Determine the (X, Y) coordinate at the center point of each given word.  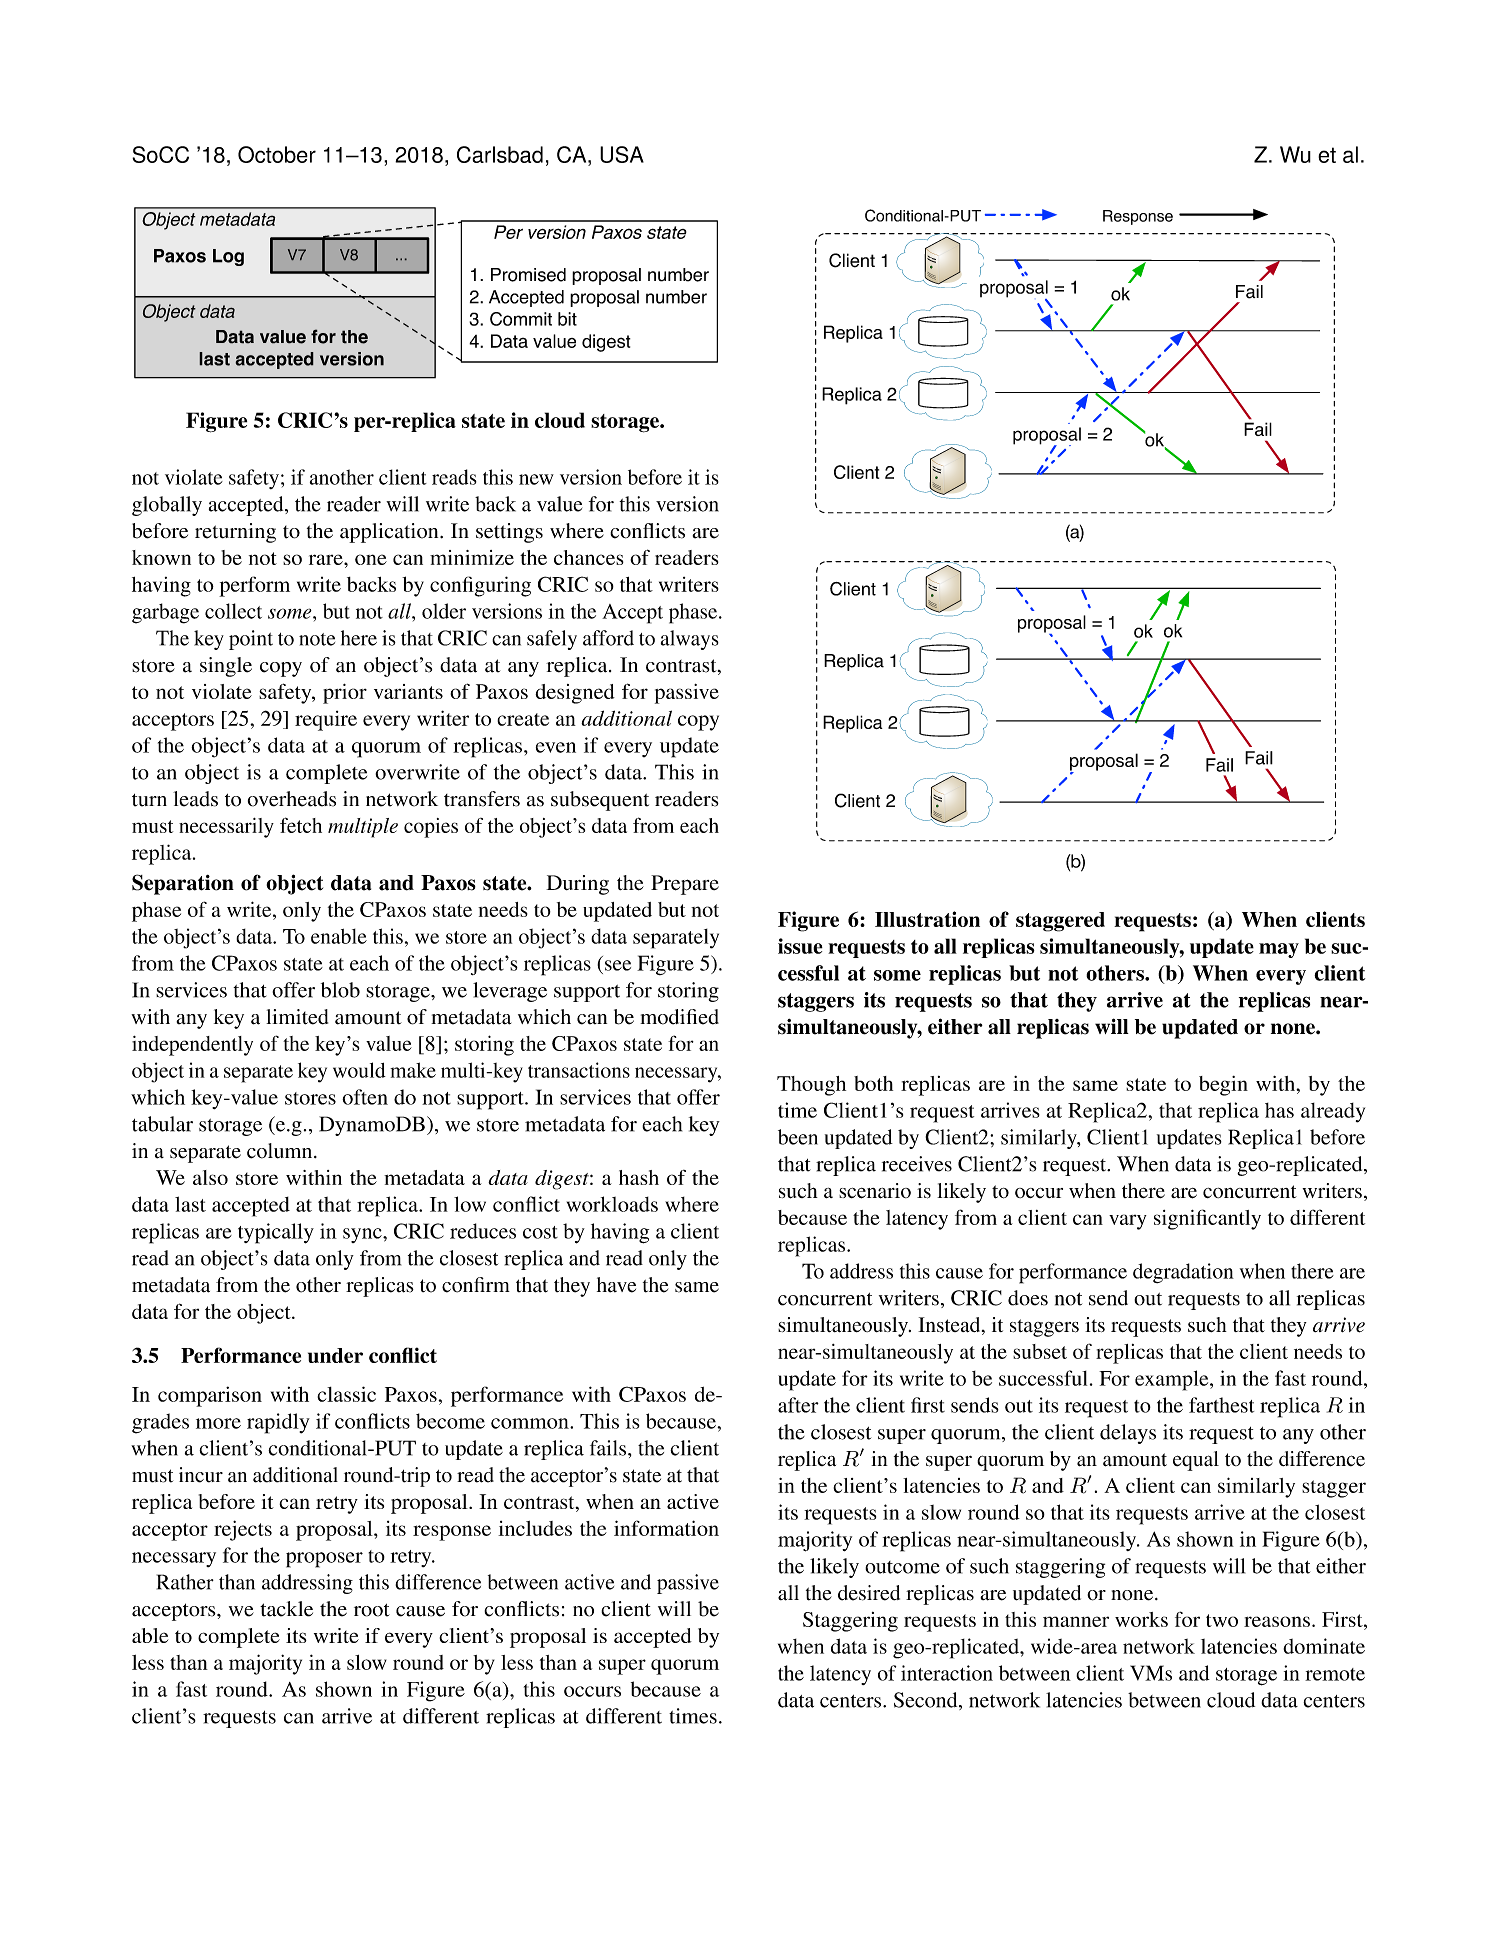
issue (800, 946)
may (1279, 950)
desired (869, 1593)
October (277, 154)
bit (567, 319)
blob (340, 990)
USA (622, 154)
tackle (286, 1609)
